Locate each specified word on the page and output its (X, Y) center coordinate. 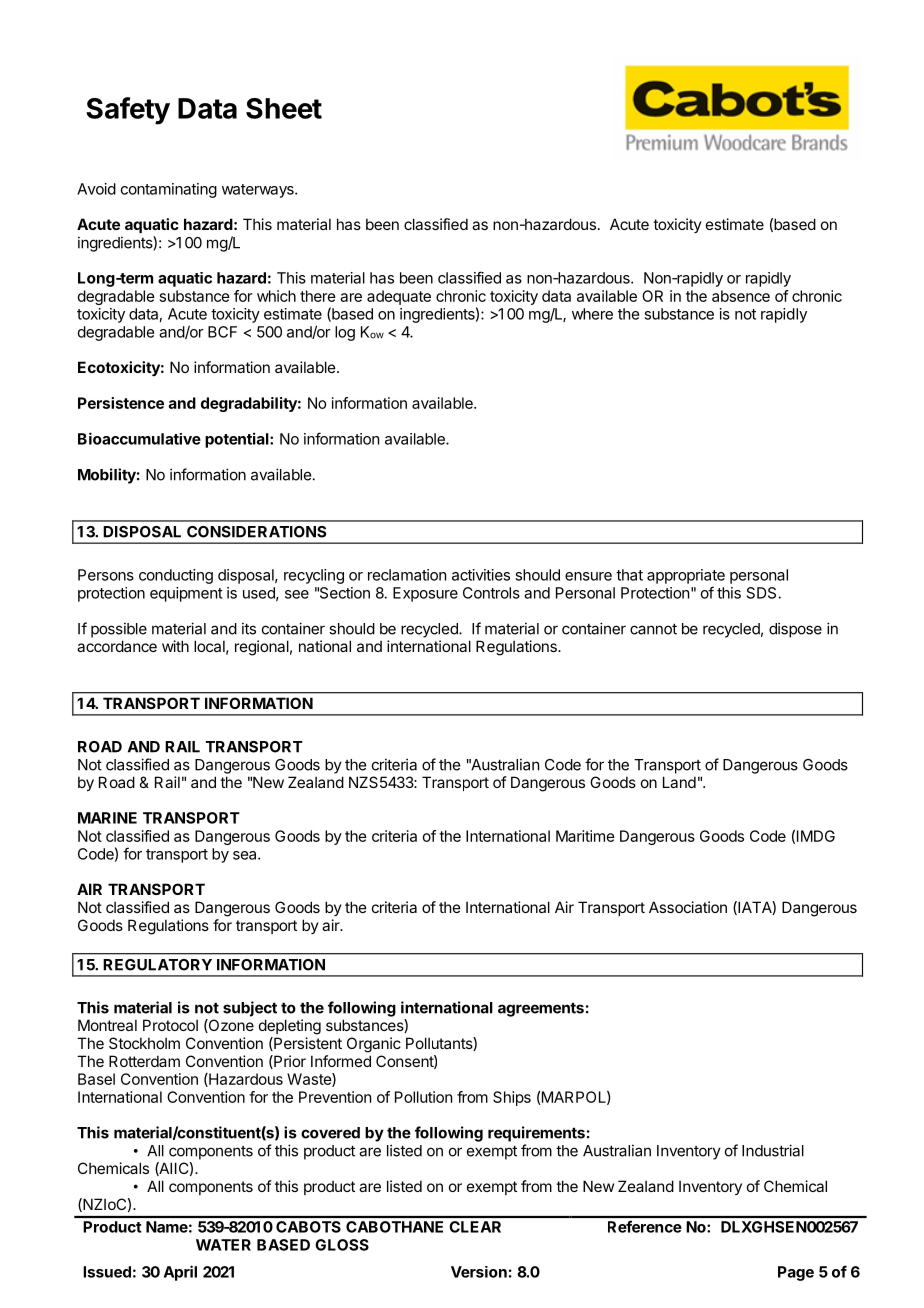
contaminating (169, 190)
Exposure (425, 594)
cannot (653, 629)
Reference (645, 1226)
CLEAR (475, 1227)
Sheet (284, 108)
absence (741, 296)
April (180, 1273)
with (175, 646)
